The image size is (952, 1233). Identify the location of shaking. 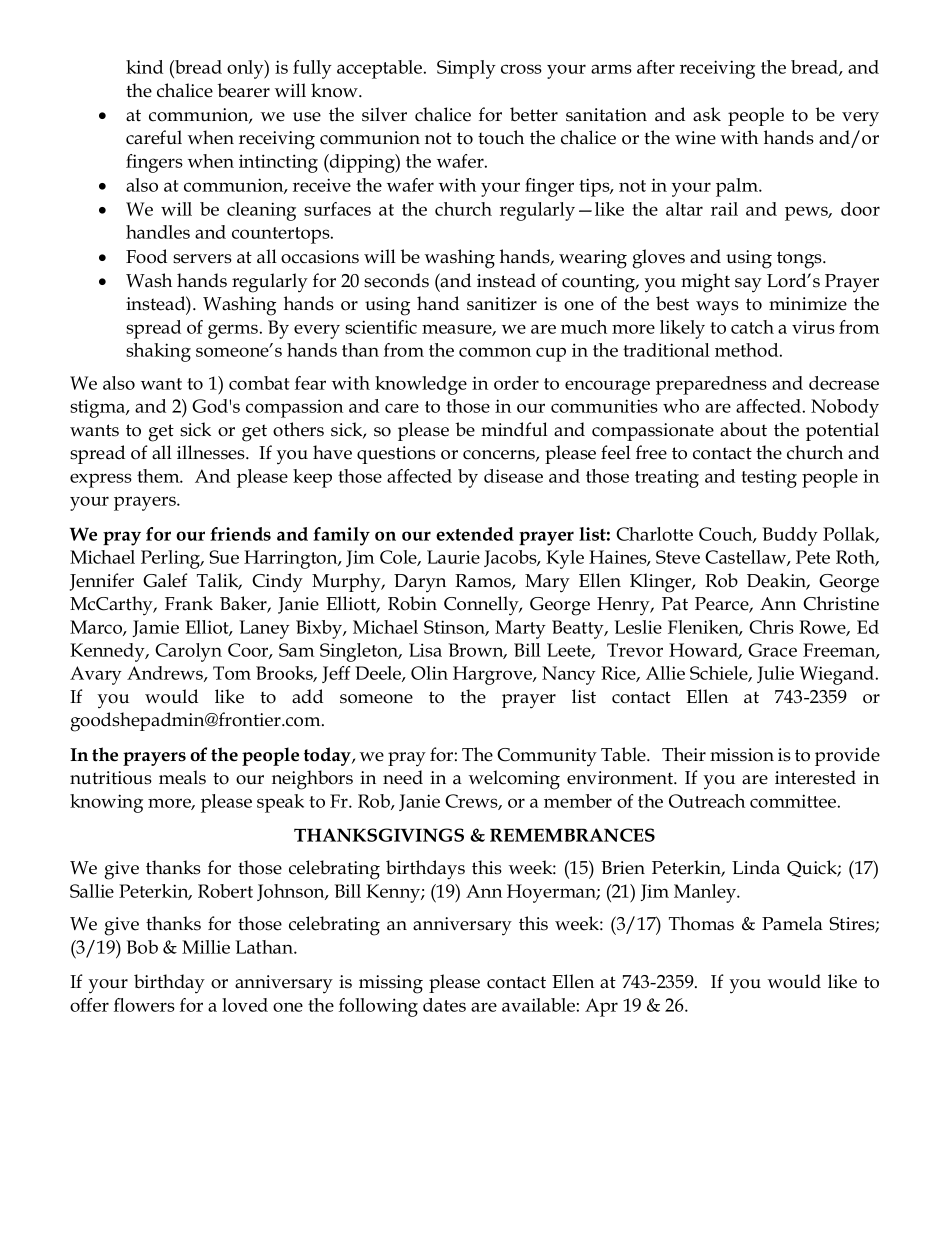
(158, 352).
